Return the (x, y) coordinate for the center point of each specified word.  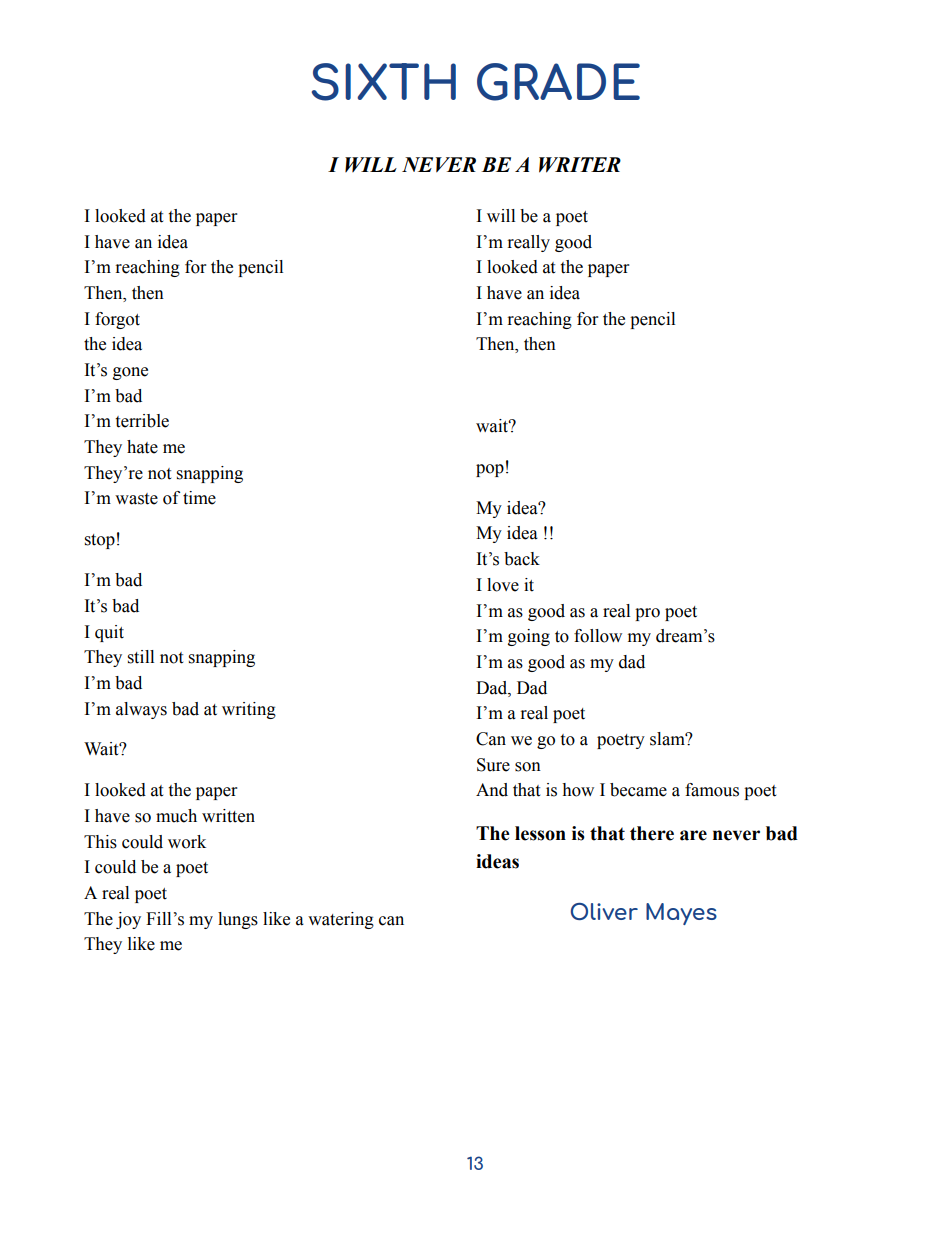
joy (128, 920)
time (199, 498)
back (522, 559)
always (141, 710)
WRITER (580, 165)
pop (490, 470)
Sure (493, 765)
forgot (117, 320)
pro (647, 614)
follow (598, 636)
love (503, 585)
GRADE (558, 82)
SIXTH (384, 82)
